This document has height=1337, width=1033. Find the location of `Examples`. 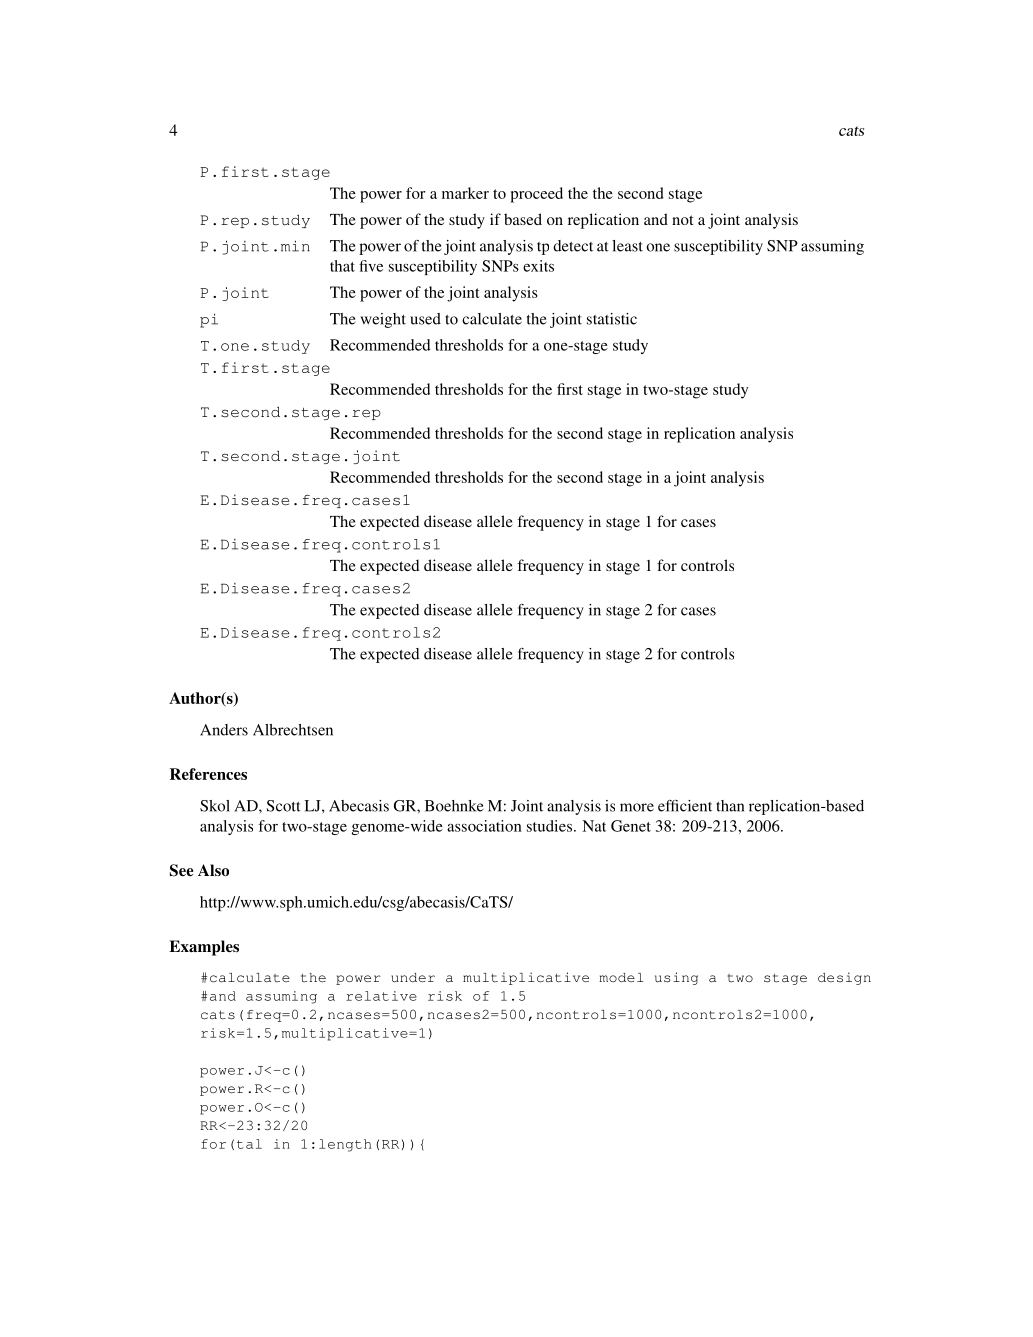

Examples is located at coordinates (204, 948).
